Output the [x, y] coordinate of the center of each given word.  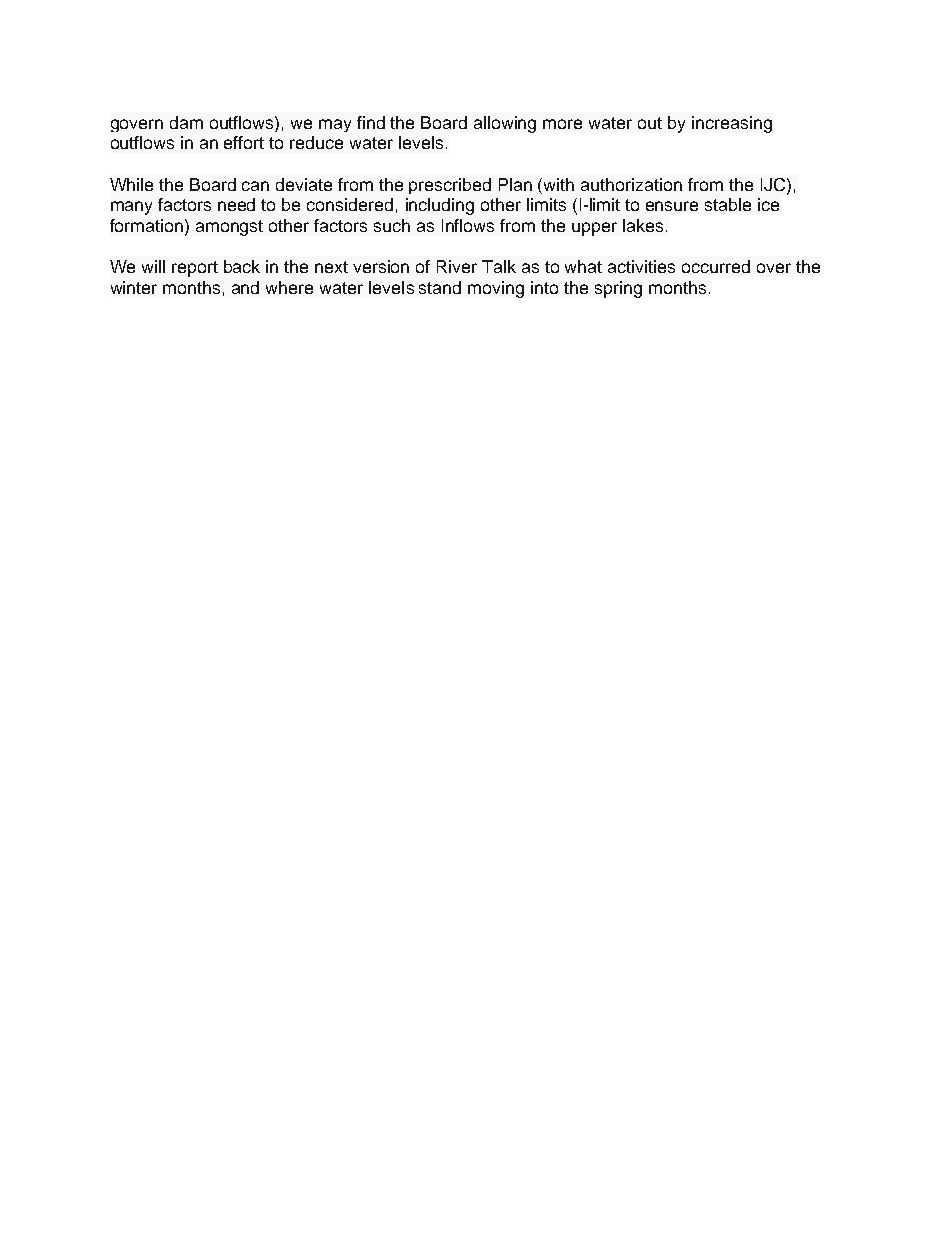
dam [186, 122]
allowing [505, 124]
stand [440, 287]
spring [618, 289]
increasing [732, 124]
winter [134, 287]
